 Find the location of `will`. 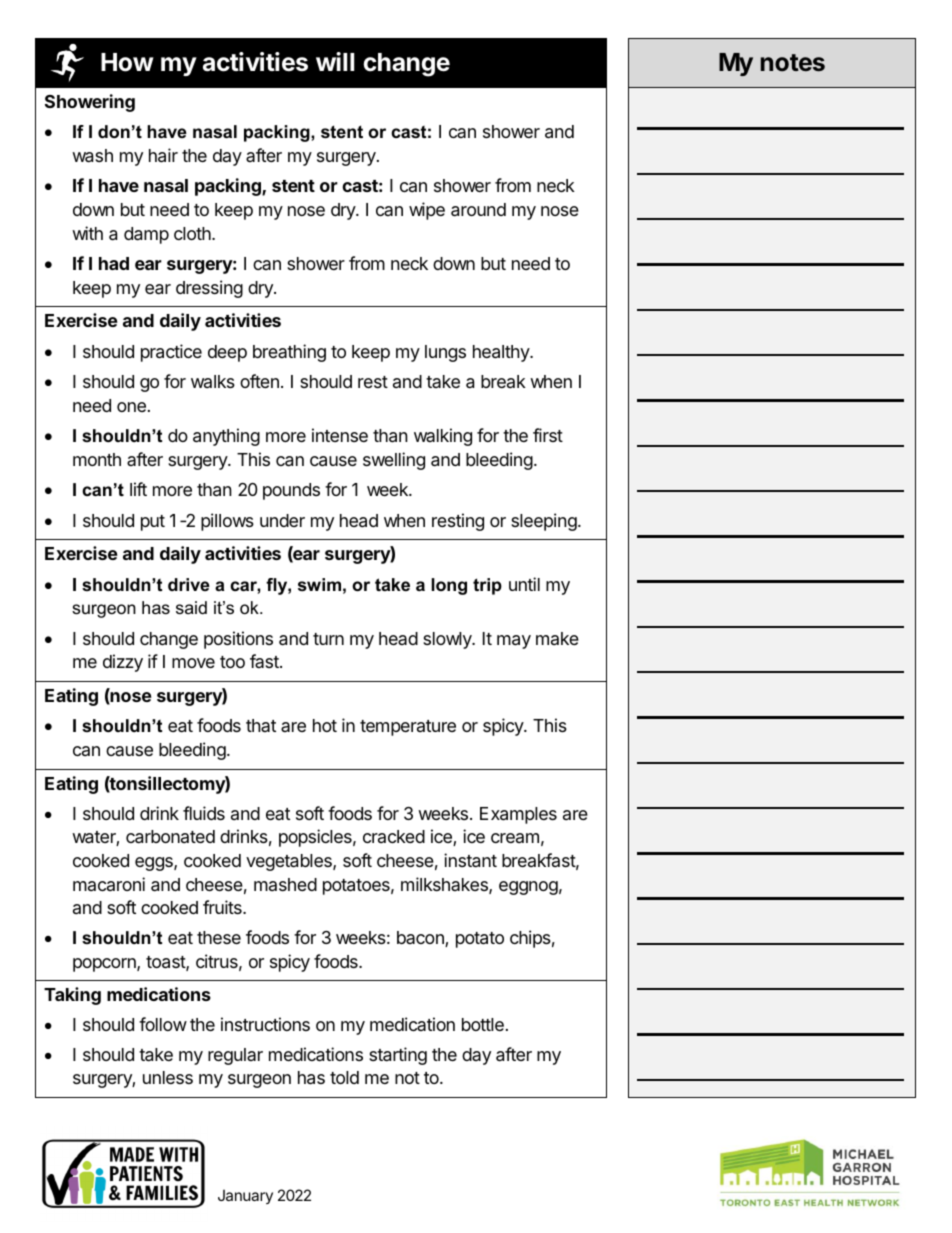

will is located at coordinates (335, 61).
